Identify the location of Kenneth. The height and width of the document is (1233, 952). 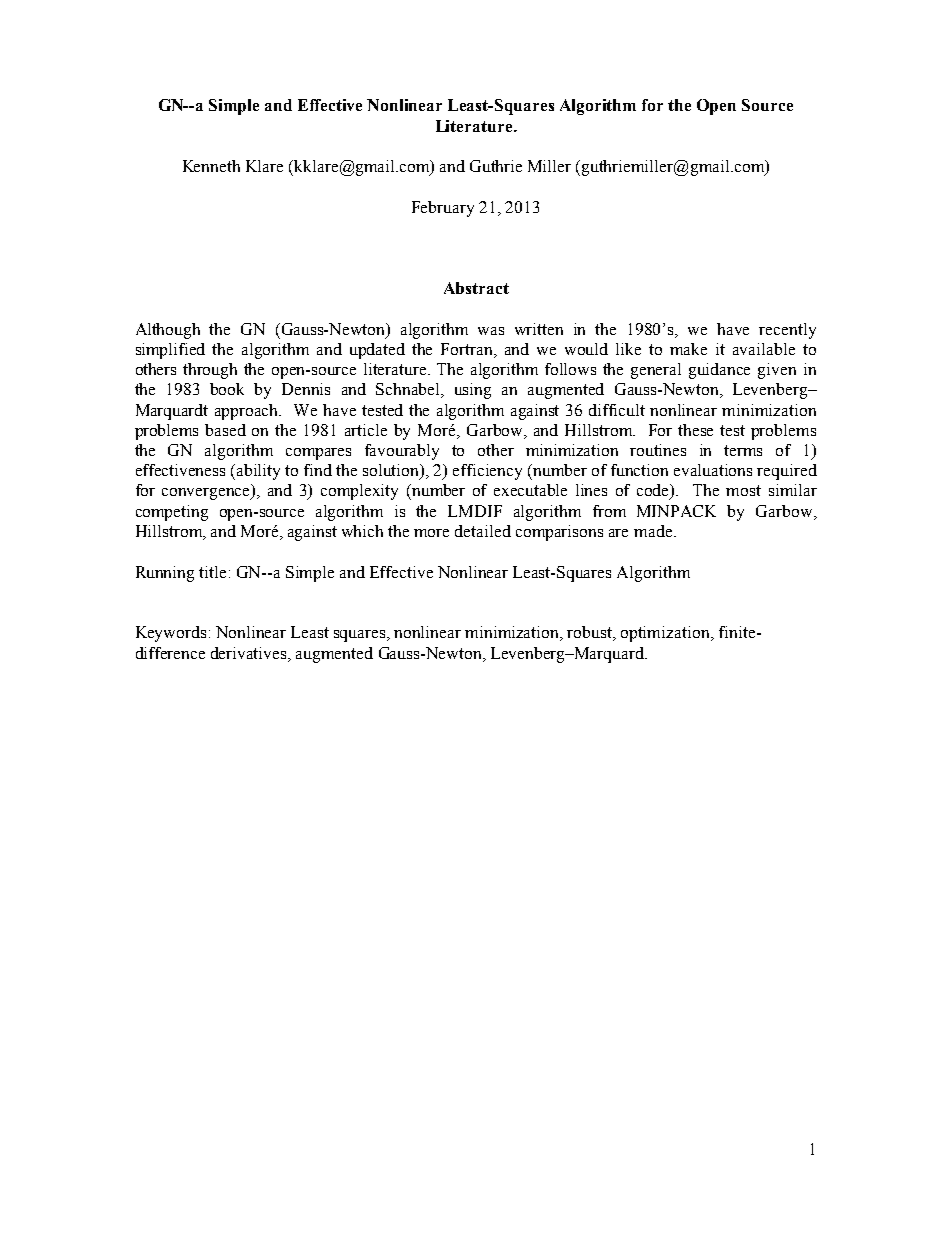
(211, 166).
